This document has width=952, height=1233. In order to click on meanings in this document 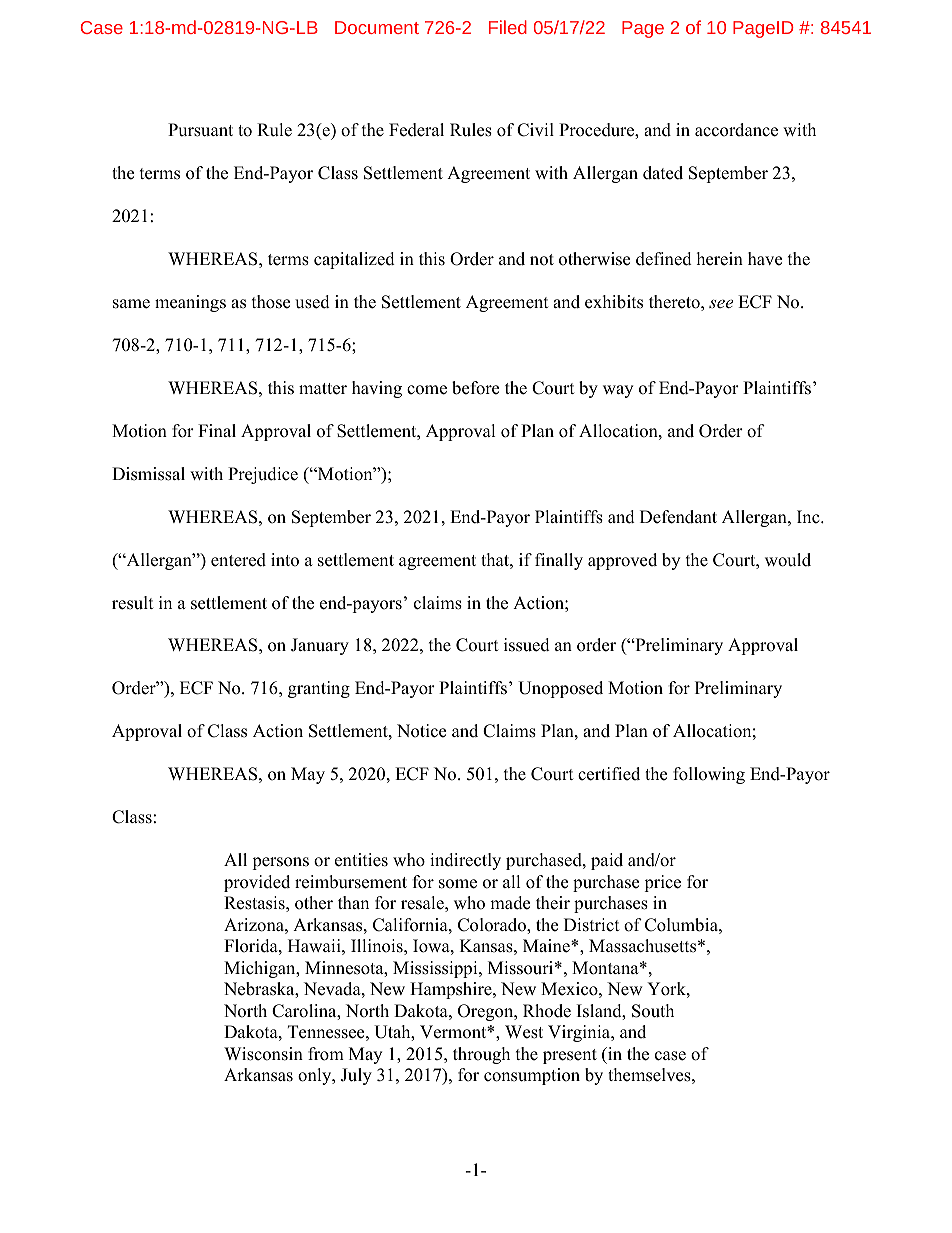, I will do `click(190, 303)`.
